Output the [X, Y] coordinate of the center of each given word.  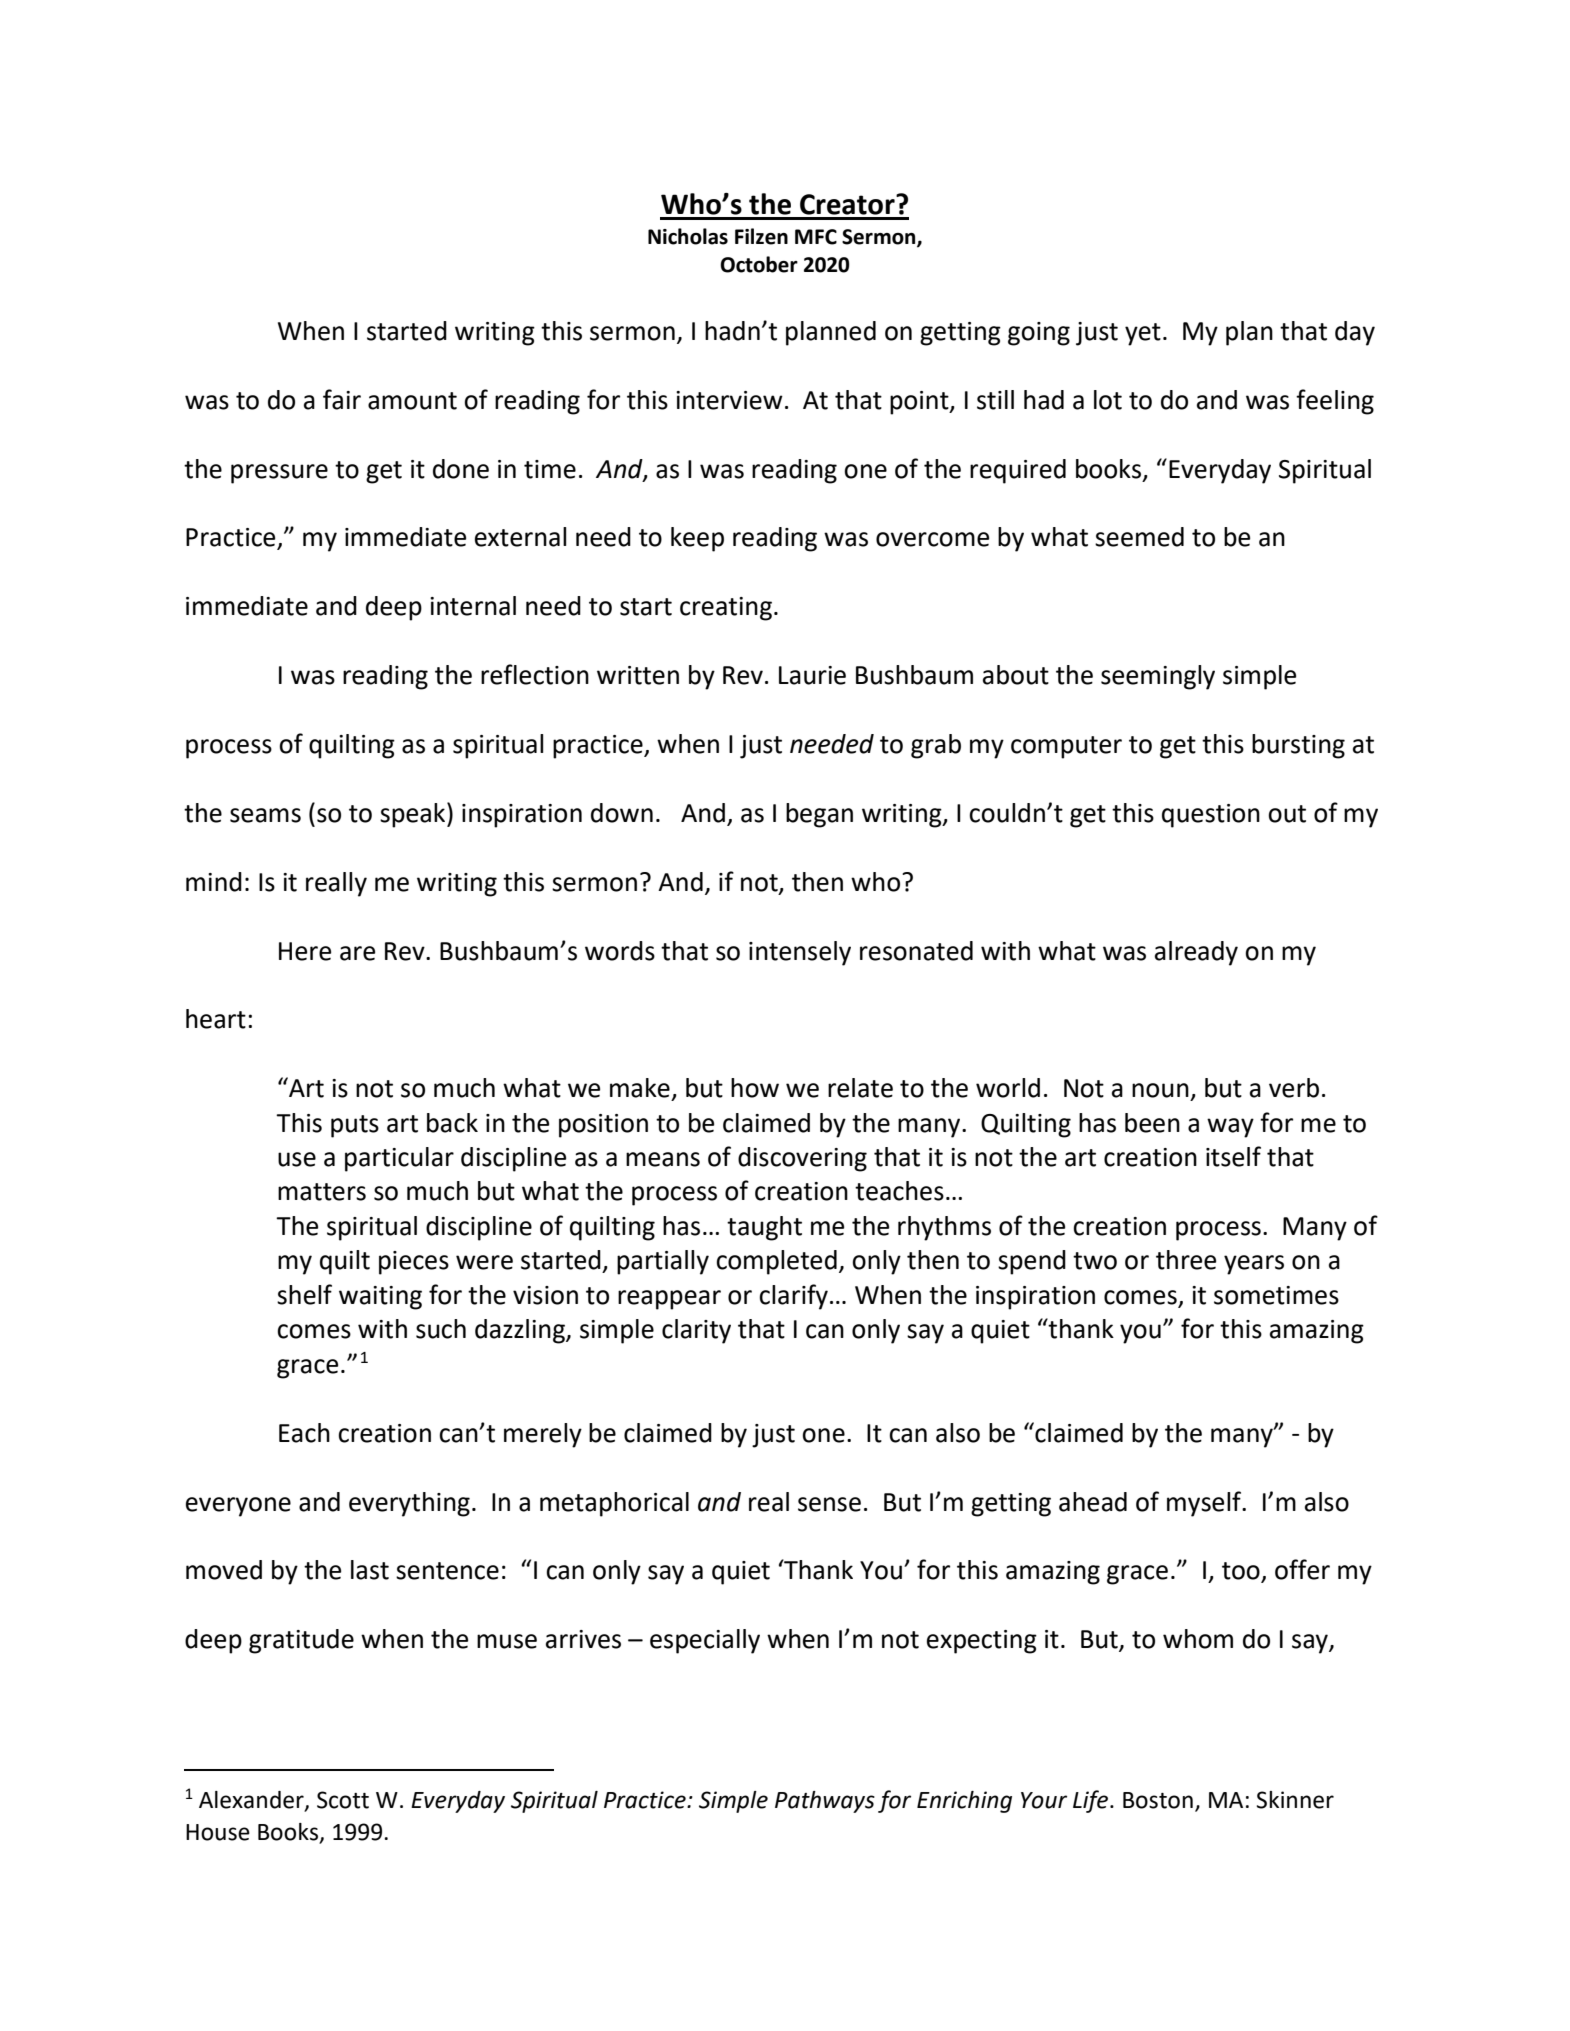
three [1186, 1260]
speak [414, 815]
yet [1143, 334]
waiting [380, 1298]
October [759, 264]
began [819, 815]
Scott [343, 1800]
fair [342, 399]
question [1211, 816]
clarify [793, 1297]
